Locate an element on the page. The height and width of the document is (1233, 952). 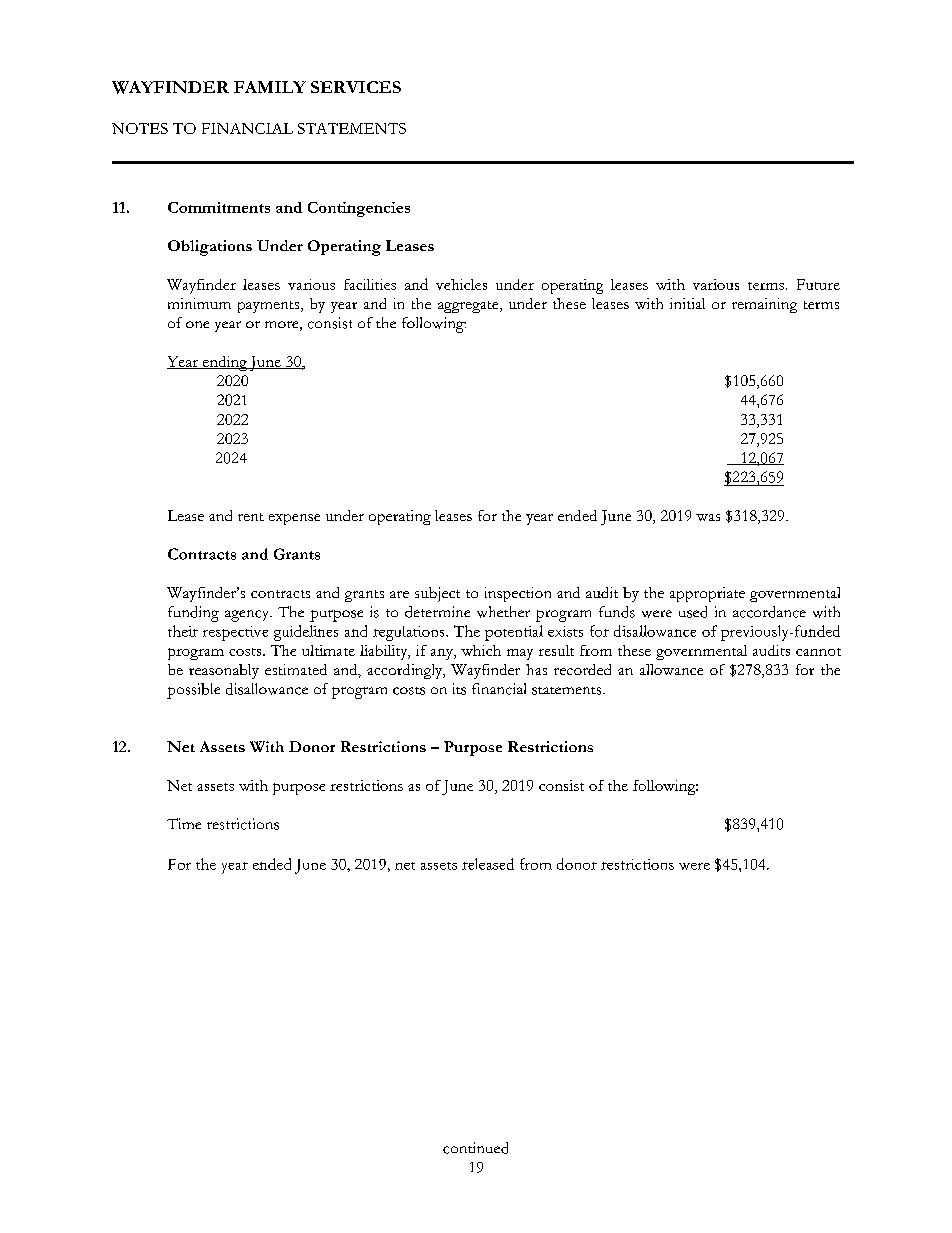
rent is located at coordinates (251, 517).
